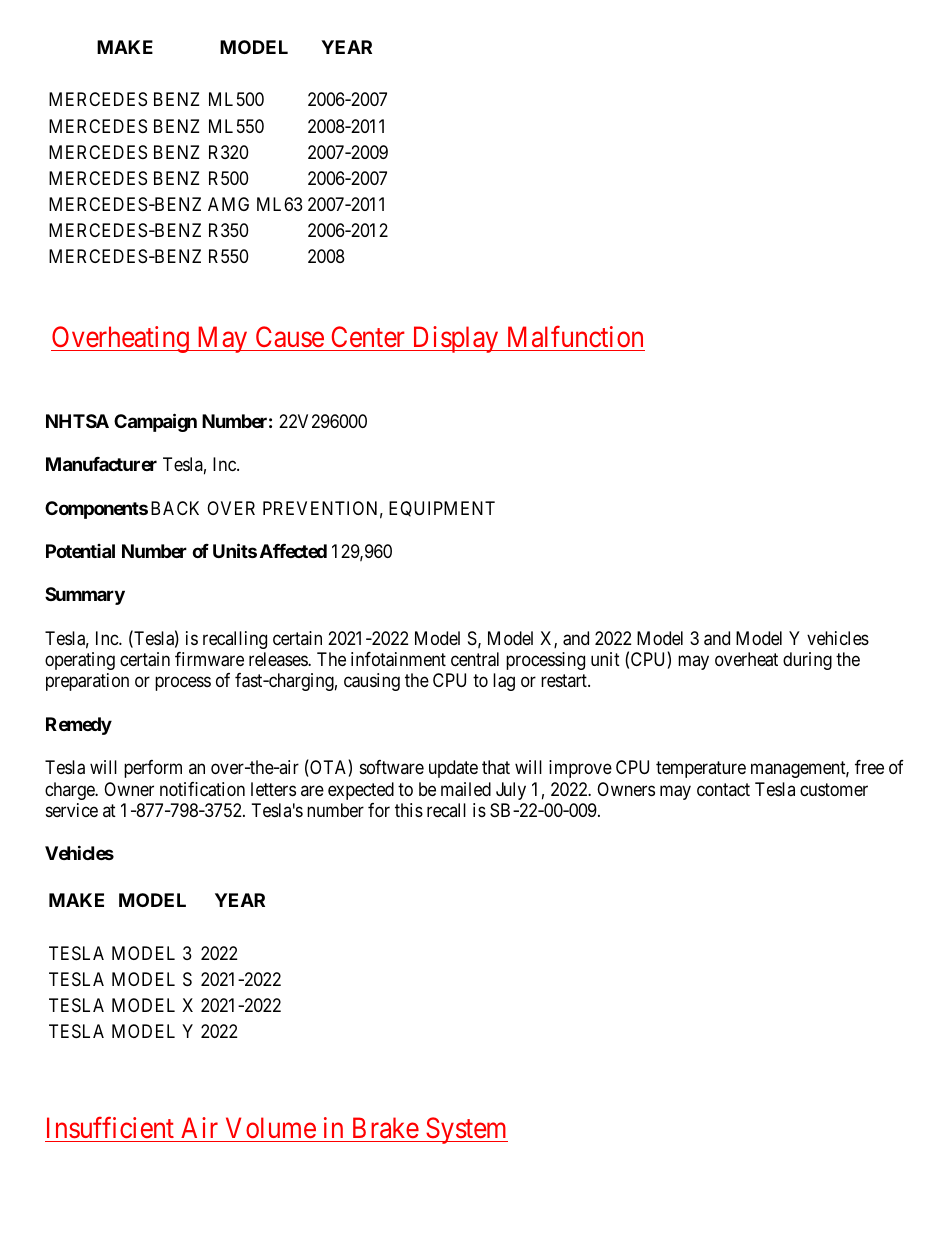 This screenshot has width=952, height=1233. Describe the element at coordinates (209, 659) in the screenshot. I see `firmware` at that location.
